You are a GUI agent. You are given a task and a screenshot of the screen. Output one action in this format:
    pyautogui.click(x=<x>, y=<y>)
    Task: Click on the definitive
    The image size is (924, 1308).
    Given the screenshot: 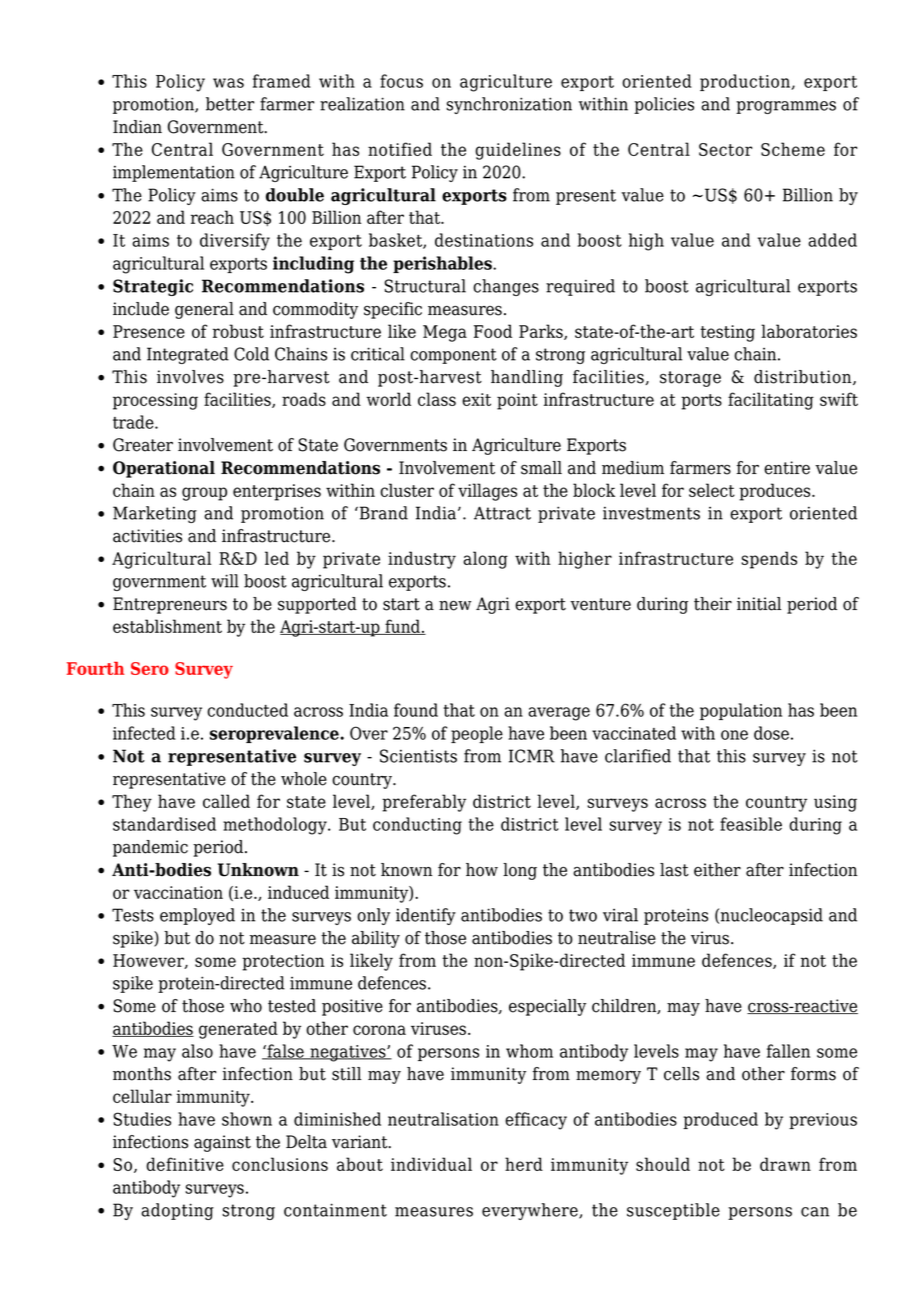 What is the action you would take?
    pyautogui.click(x=185, y=1164)
